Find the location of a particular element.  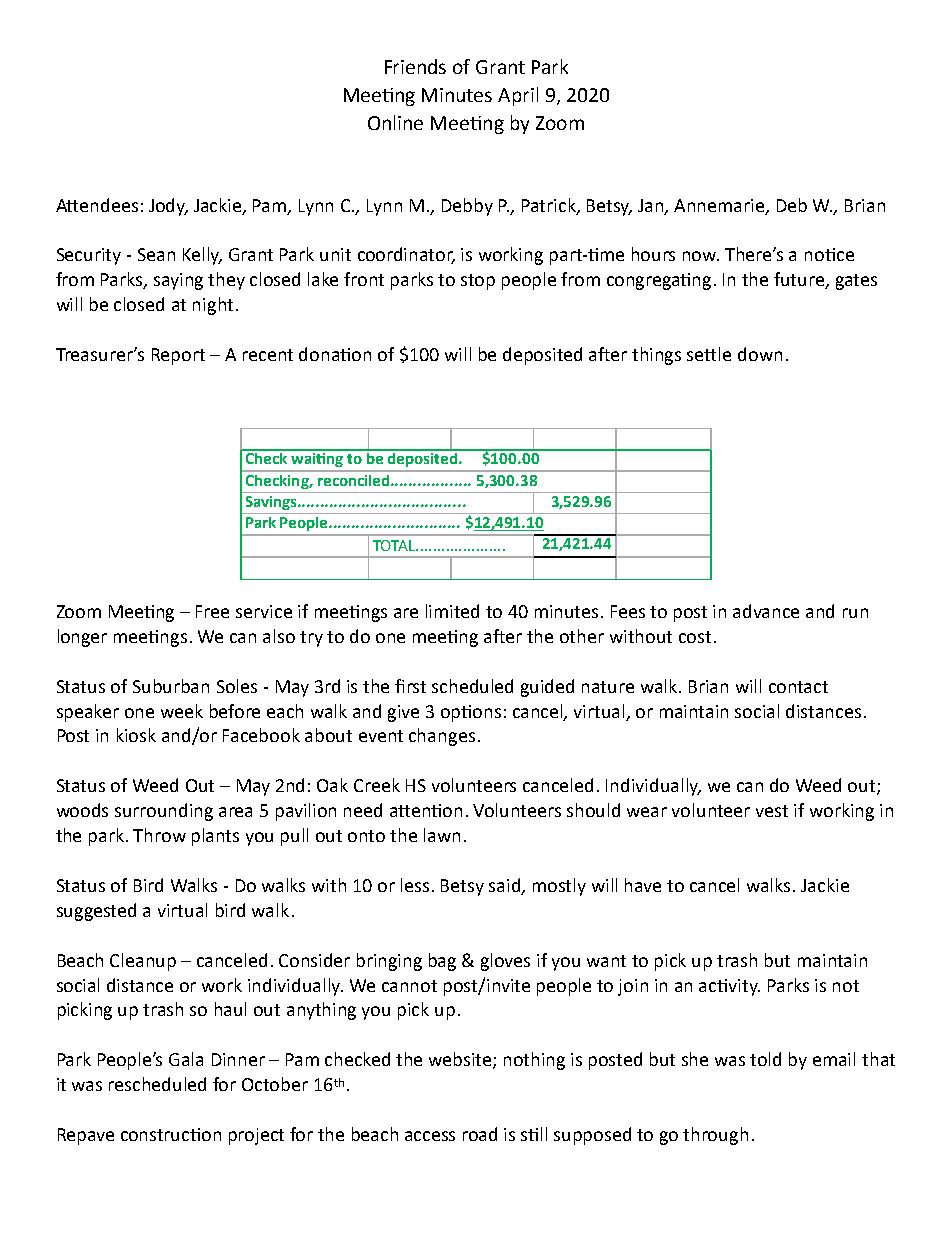

Jody is located at coordinates (168, 207).
